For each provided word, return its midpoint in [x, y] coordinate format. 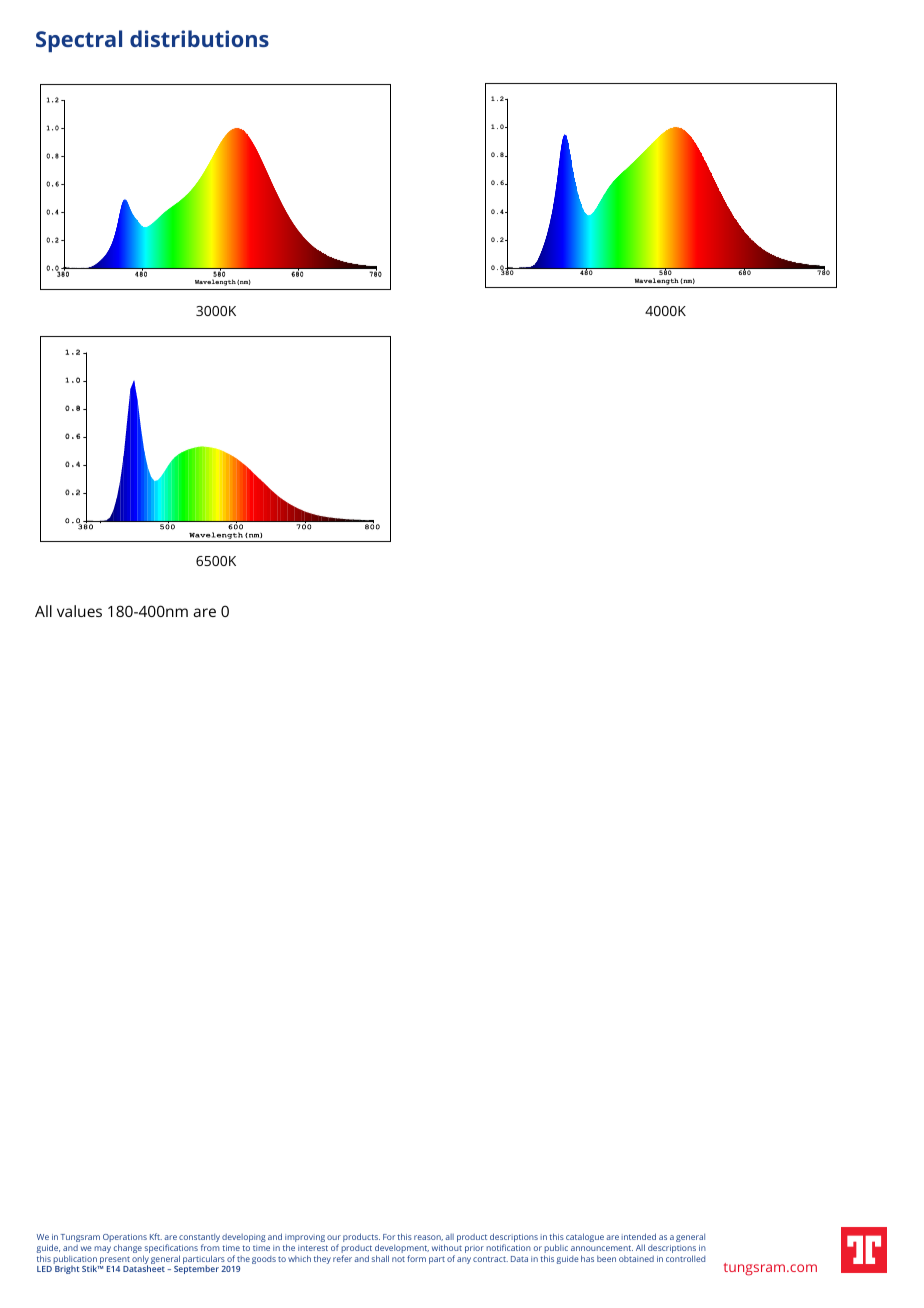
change [129, 1250]
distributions [199, 38]
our [334, 1237]
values [79, 611]
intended [638, 1236]
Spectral [79, 41]
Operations [125, 1239]
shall [380, 1258]
